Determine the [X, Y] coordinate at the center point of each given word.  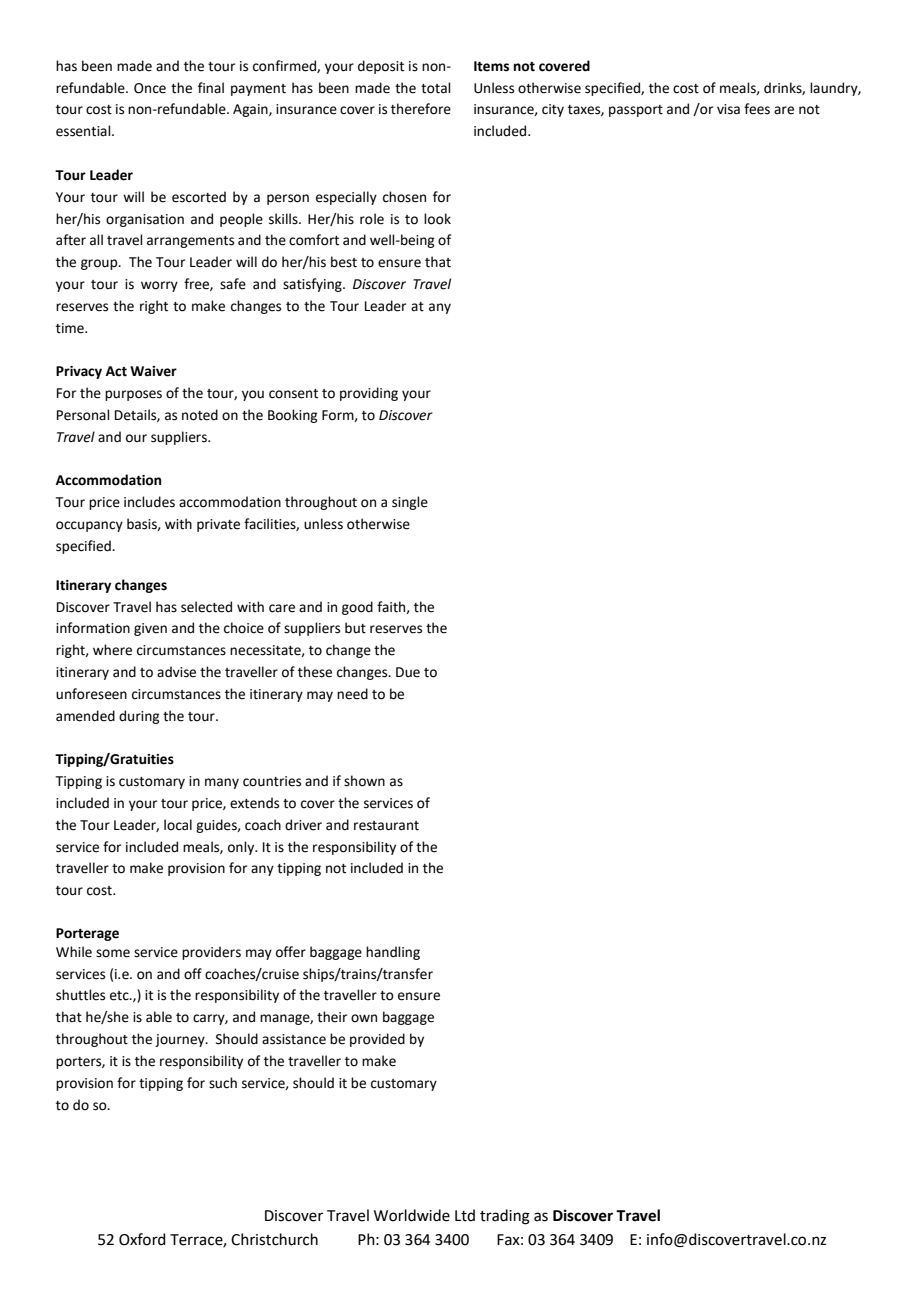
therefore [421, 109]
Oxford [142, 1239]
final [211, 87]
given [150, 629]
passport [636, 111]
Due [408, 672]
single [410, 503]
